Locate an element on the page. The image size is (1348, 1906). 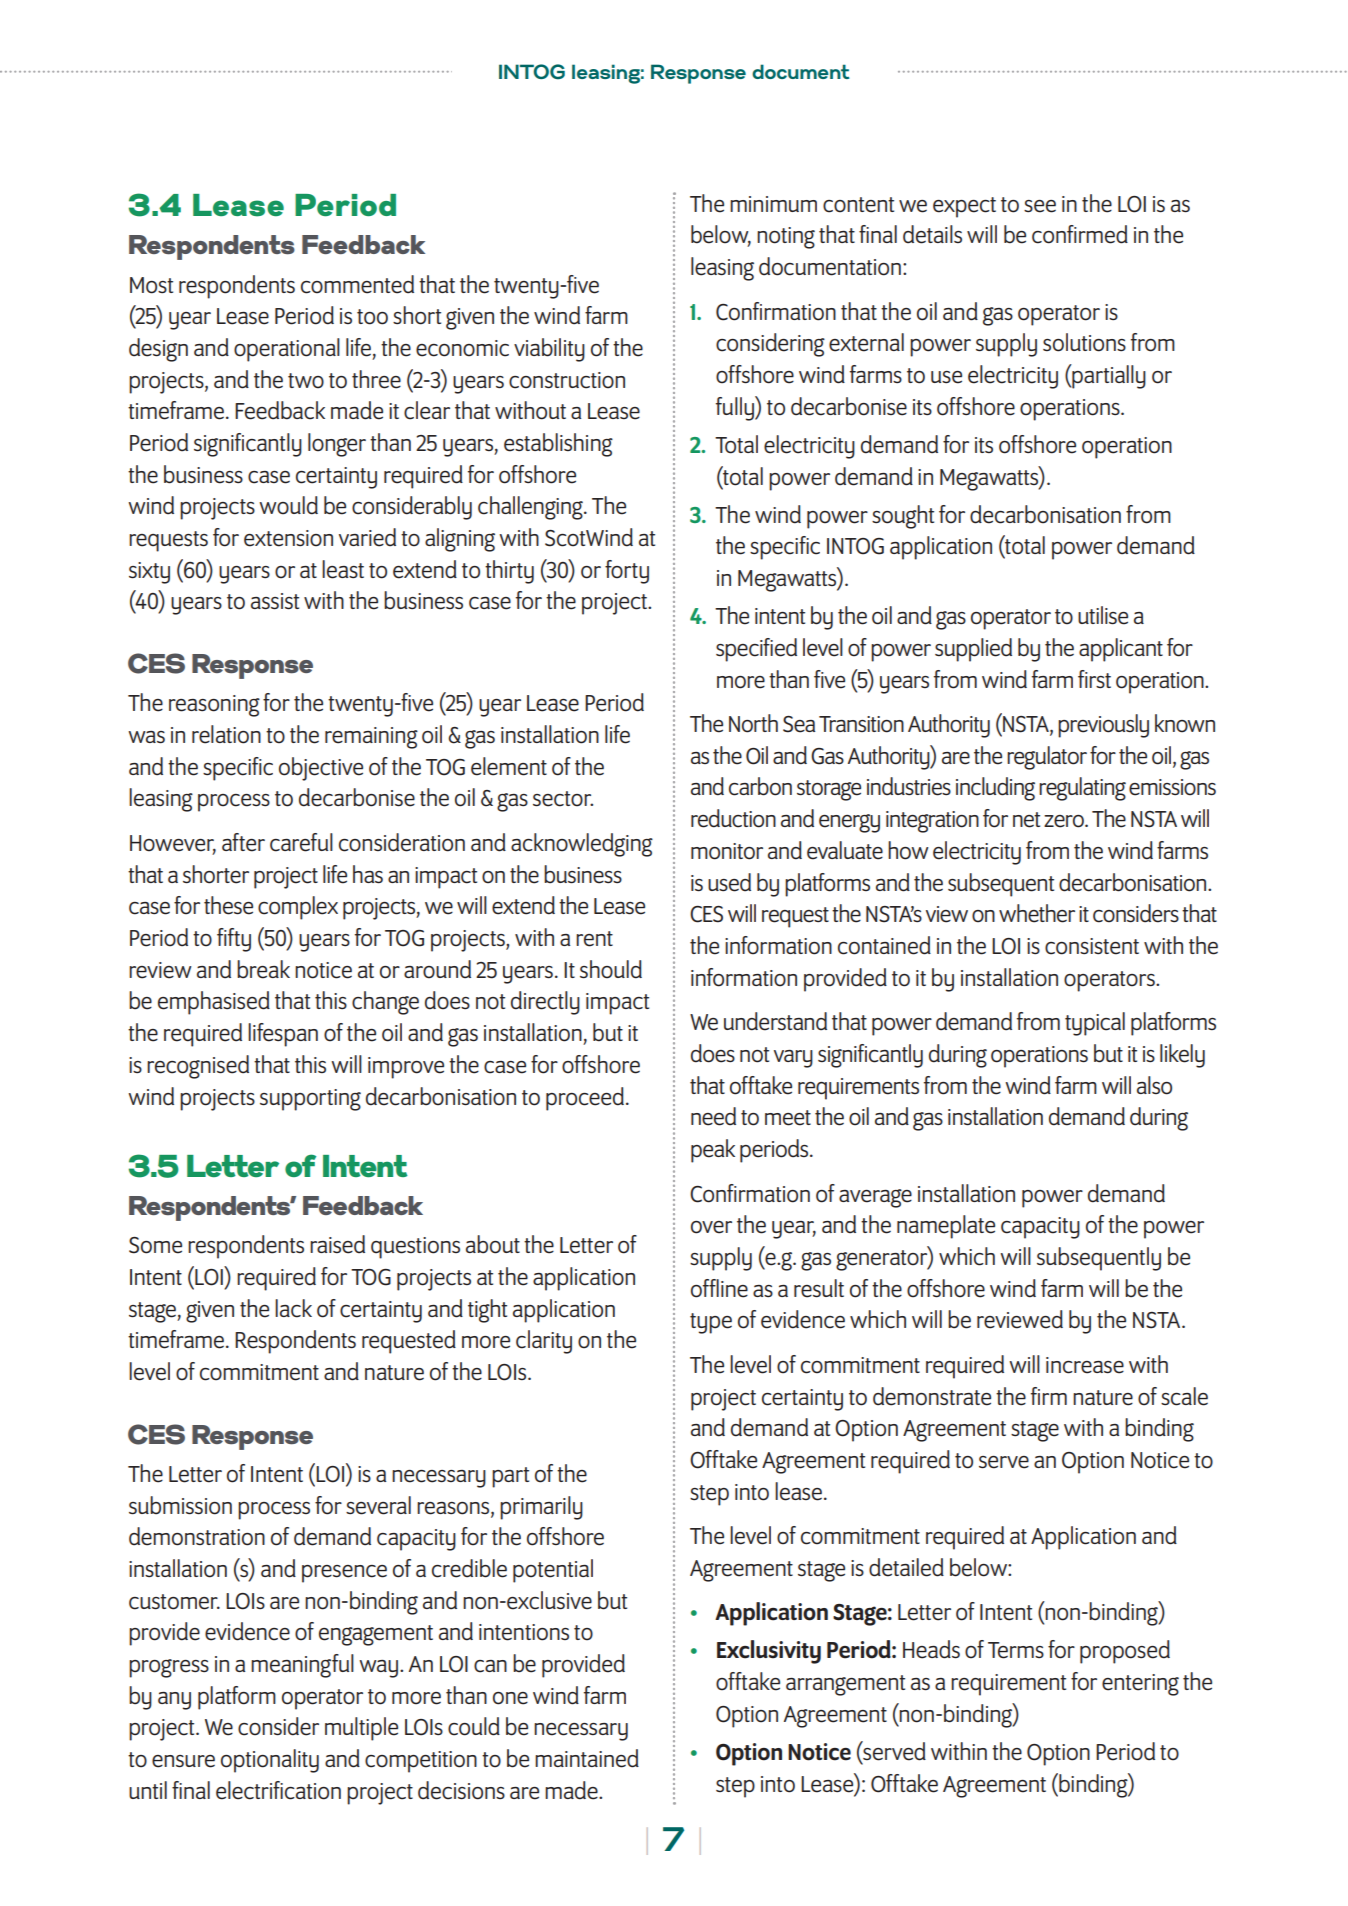
maintained is located at coordinates (587, 1758).
